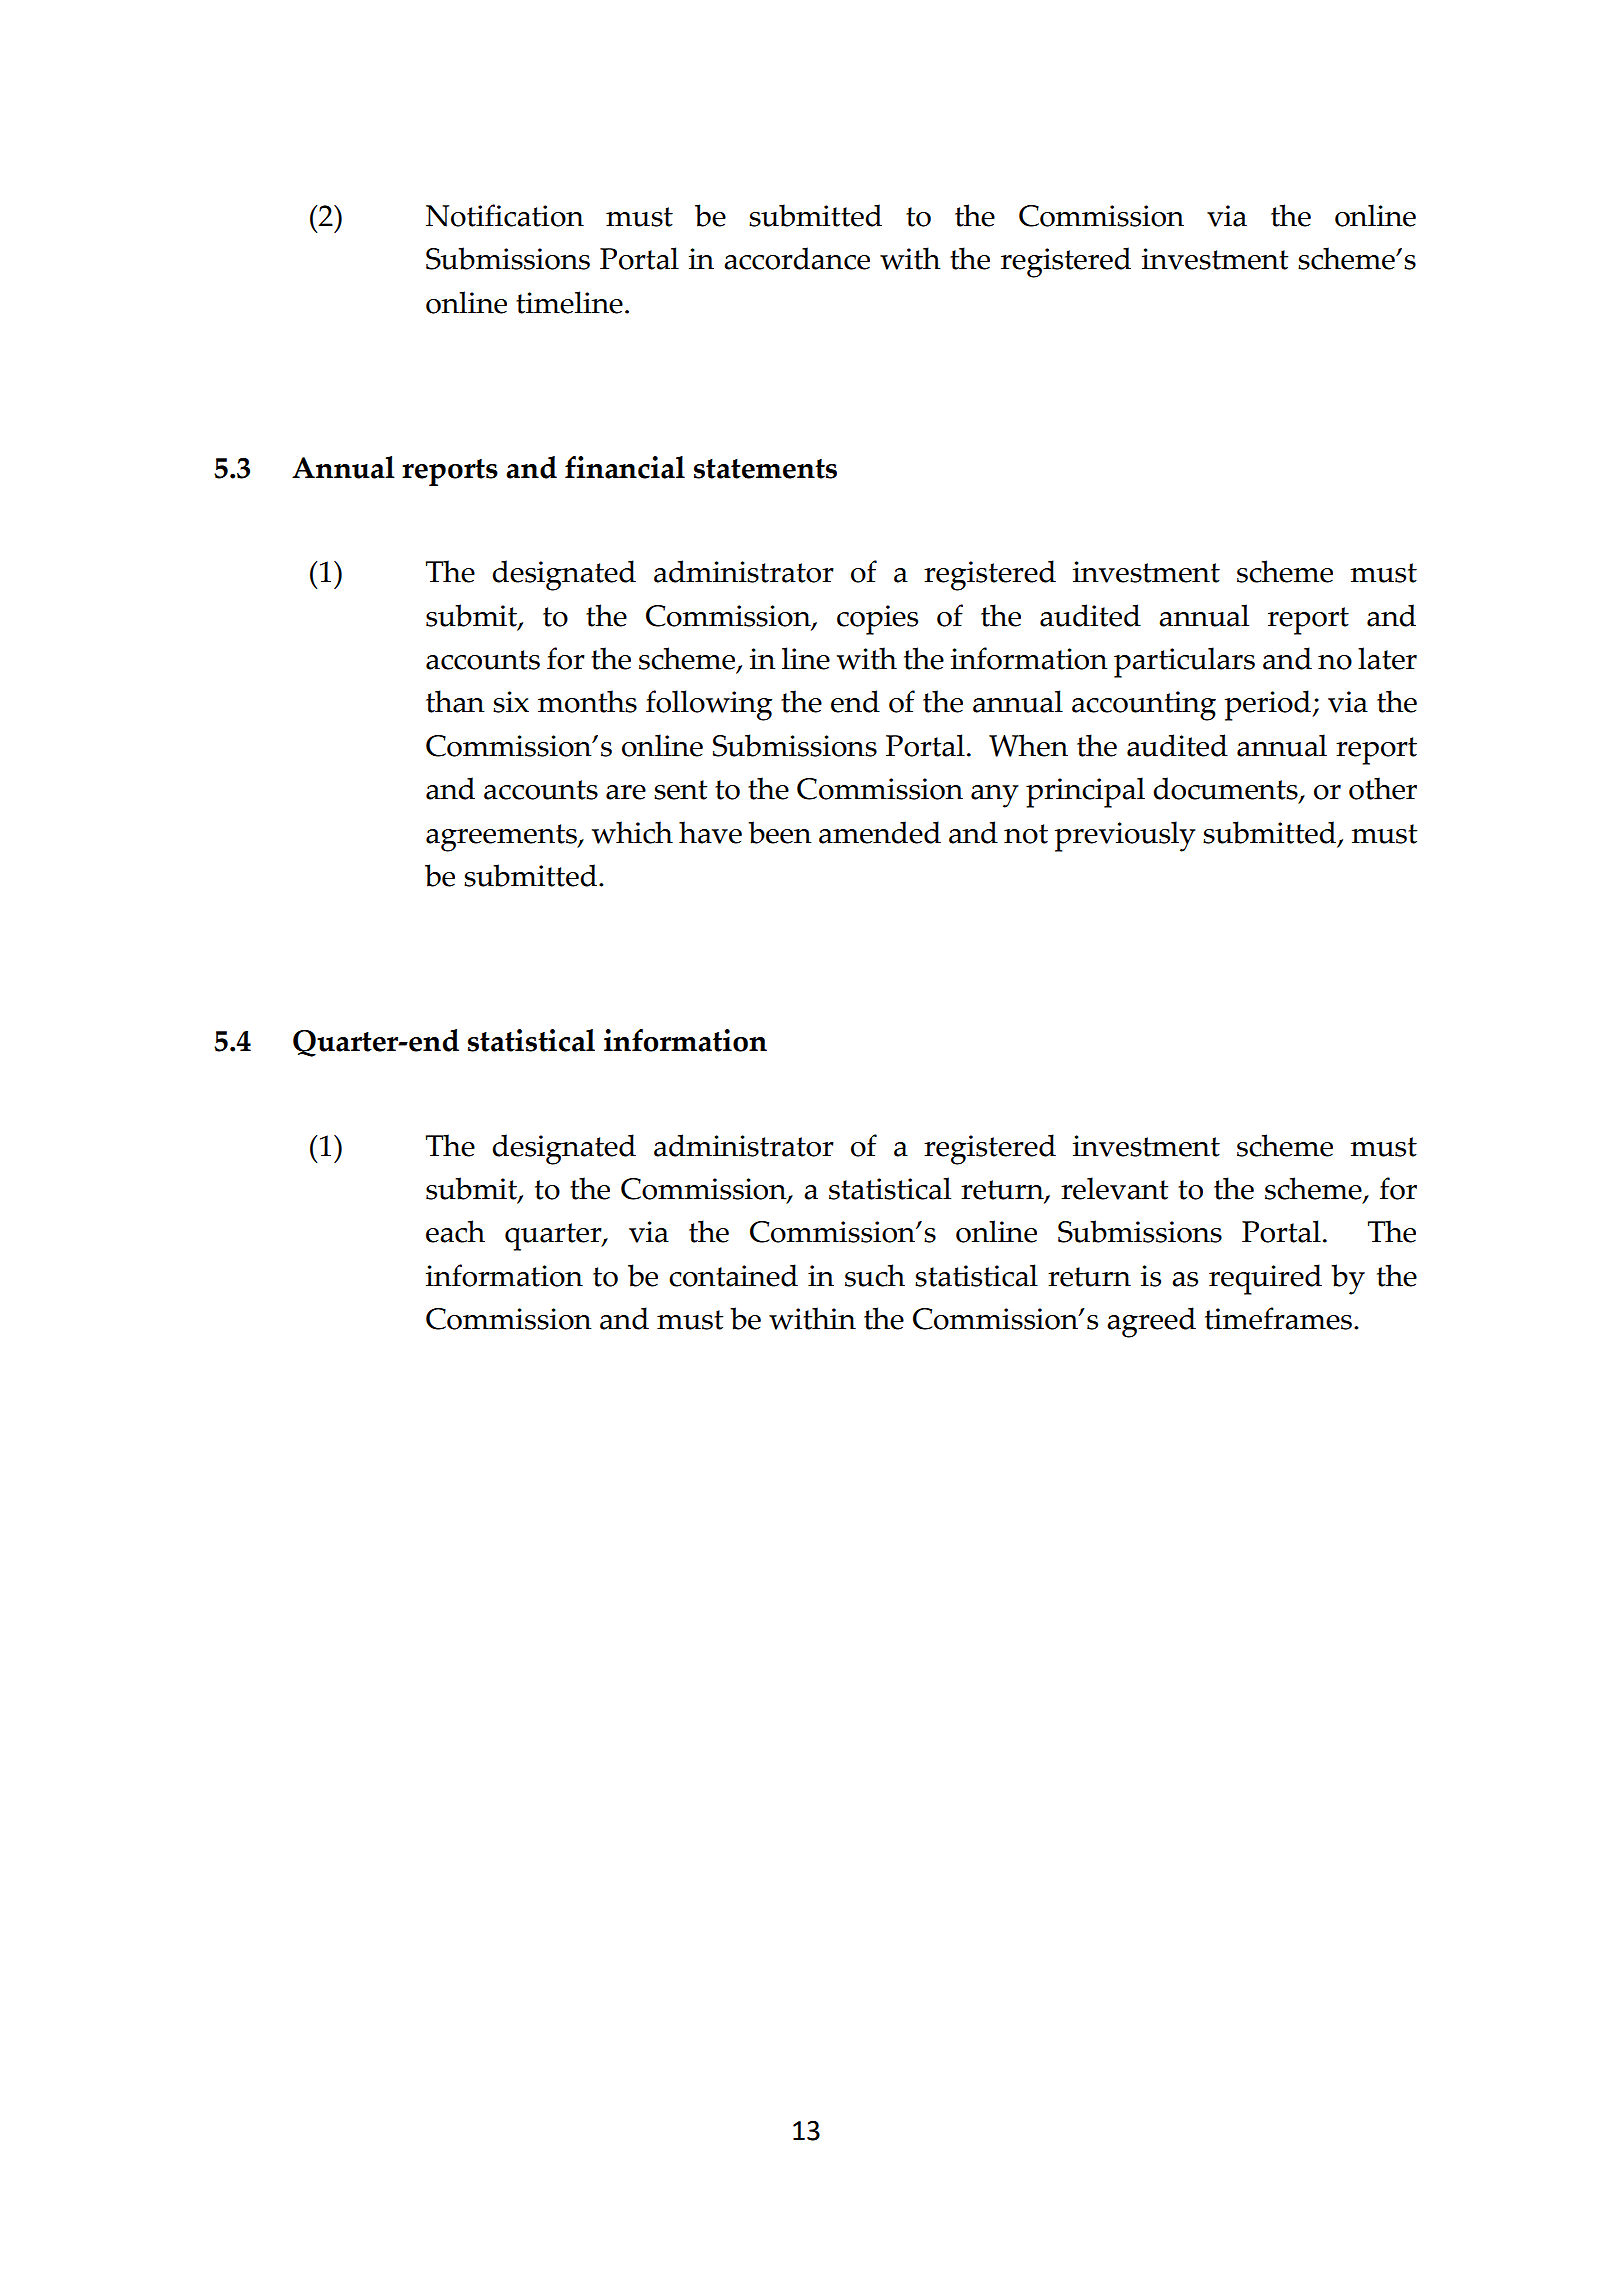 The image size is (1612, 2280). I want to click on required, so click(1265, 1279).
